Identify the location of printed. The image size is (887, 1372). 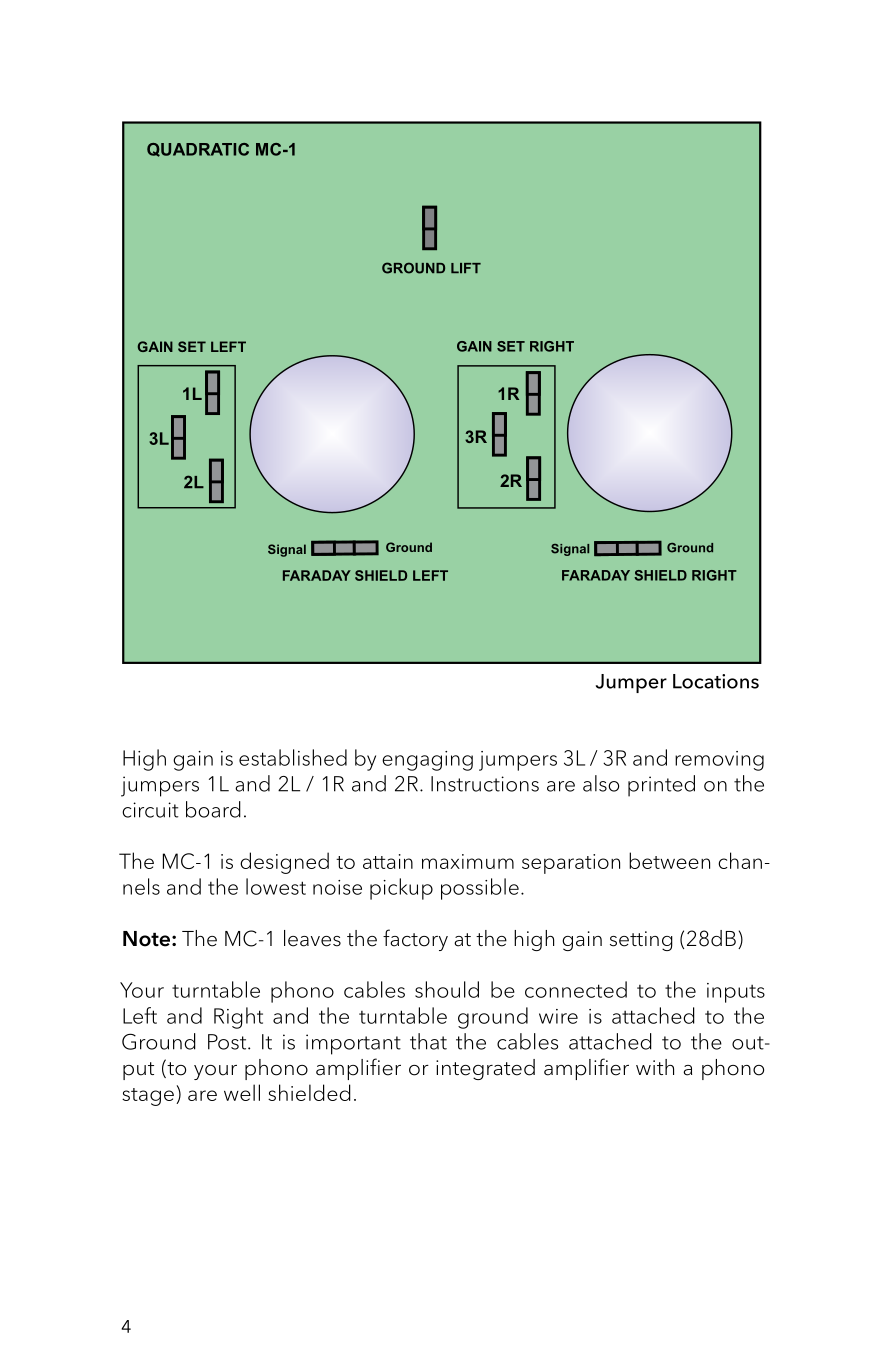
(661, 786).
